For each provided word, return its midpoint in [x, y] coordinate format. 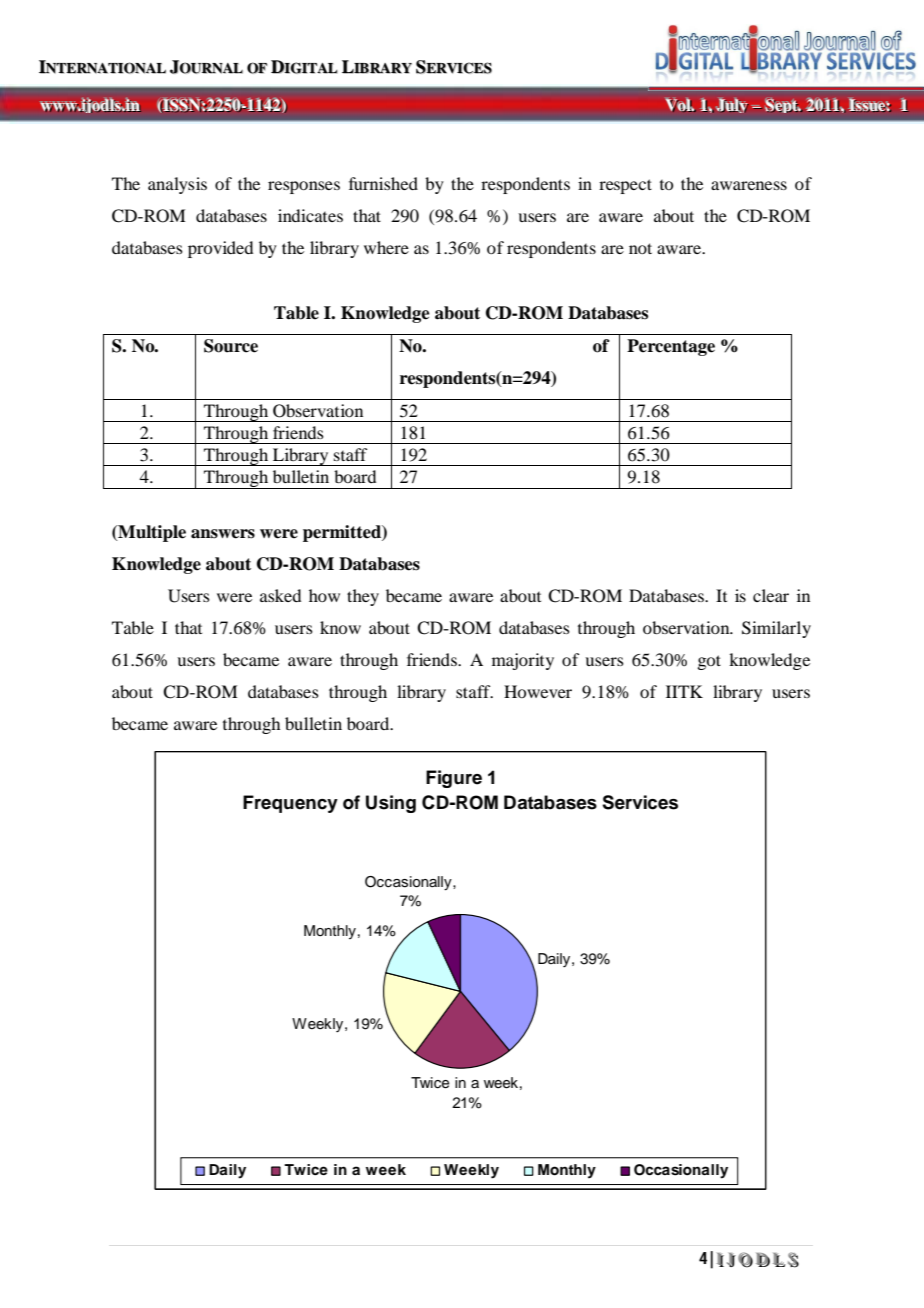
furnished [383, 183]
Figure [454, 779]
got [709, 662]
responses [304, 187]
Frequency [290, 804]
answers [223, 534]
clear [771, 595]
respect [625, 186]
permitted [343, 533]
